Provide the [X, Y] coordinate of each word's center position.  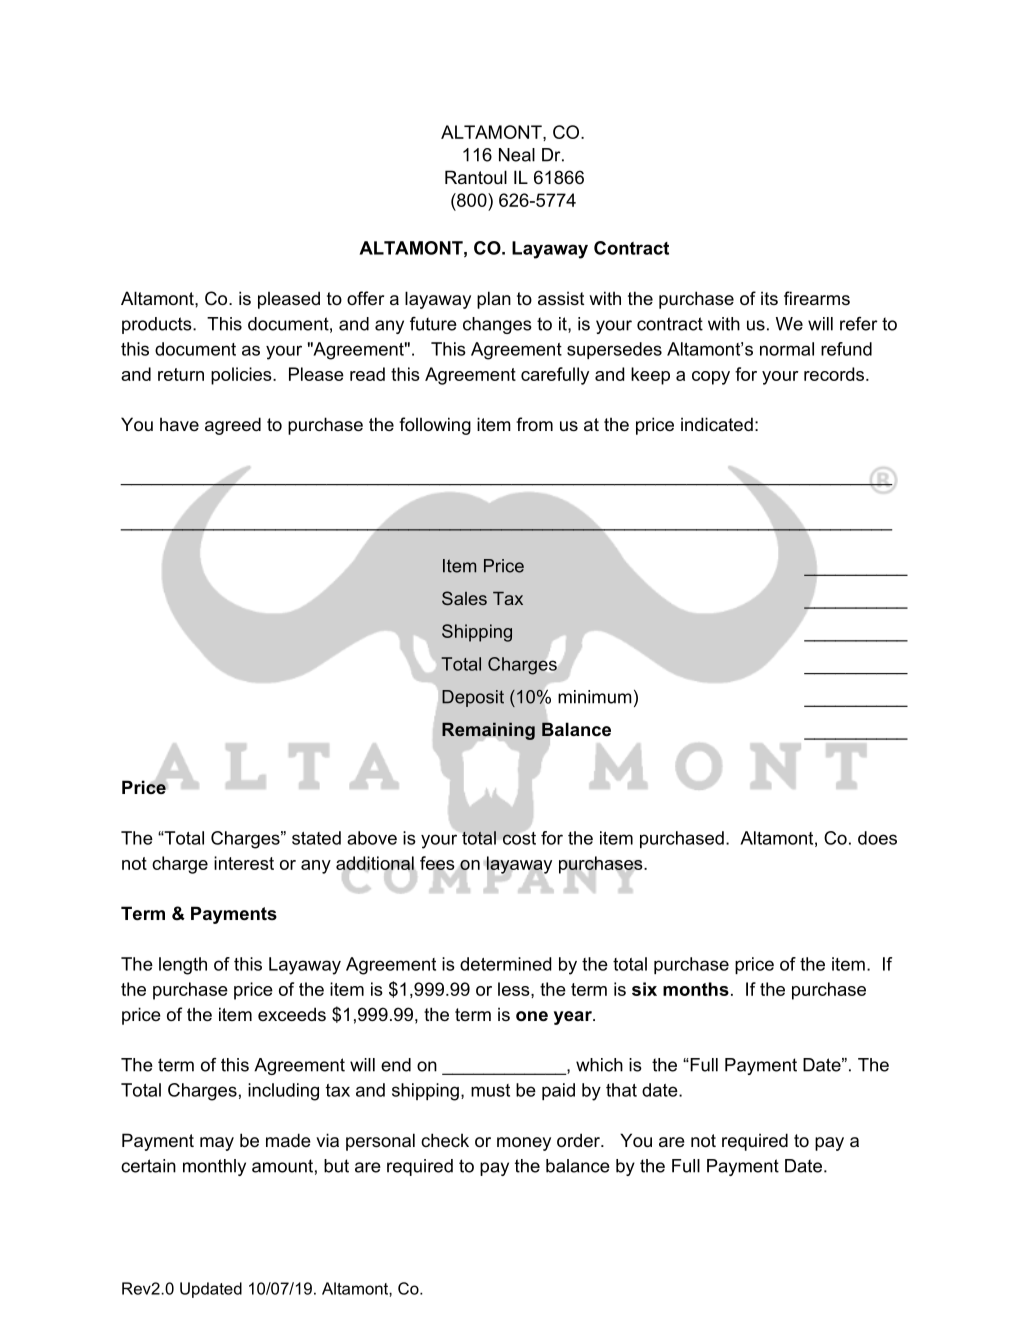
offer [365, 298]
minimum [595, 697]
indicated [717, 424]
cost [519, 838]
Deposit [473, 698]
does [877, 838]
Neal [517, 155]
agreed [233, 426]
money [524, 1144]
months [696, 989]
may [217, 1144]
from [534, 424]
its [769, 298]
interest [244, 863]
